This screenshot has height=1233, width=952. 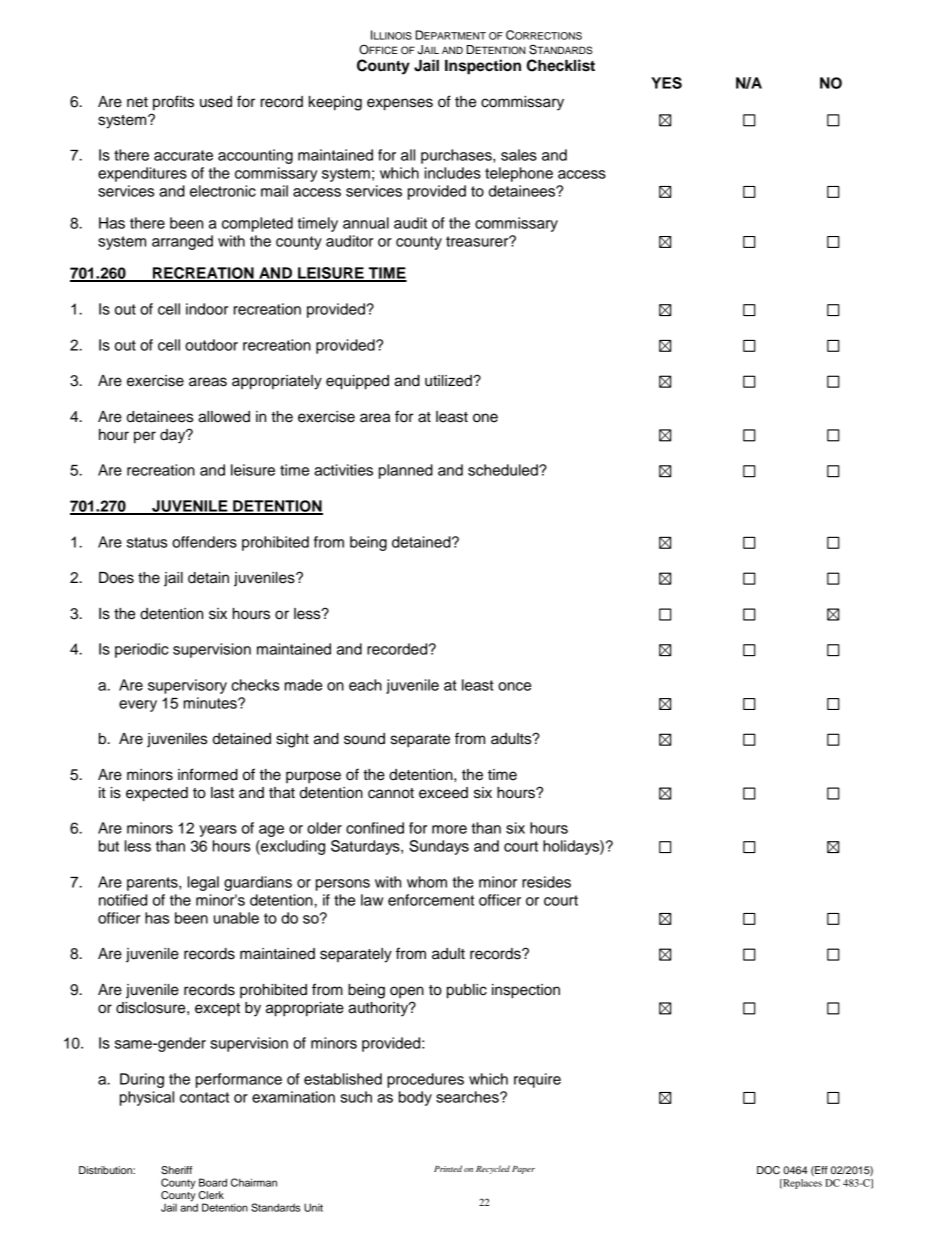 What do you see at coordinates (449, 829) in the screenshot?
I see `more` at bounding box center [449, 829].
